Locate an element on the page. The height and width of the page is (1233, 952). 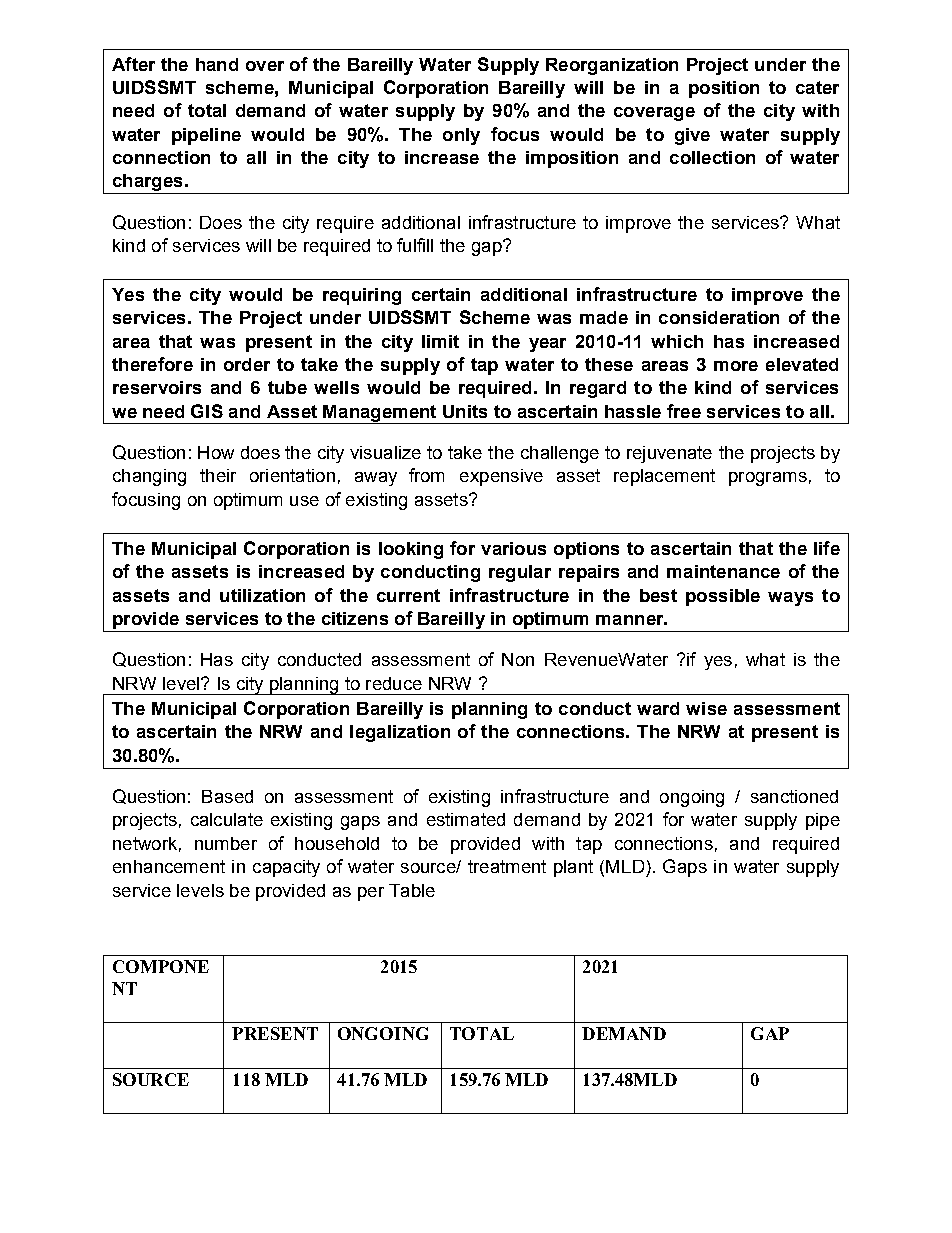
programs is located at coordinates (768, 479).
